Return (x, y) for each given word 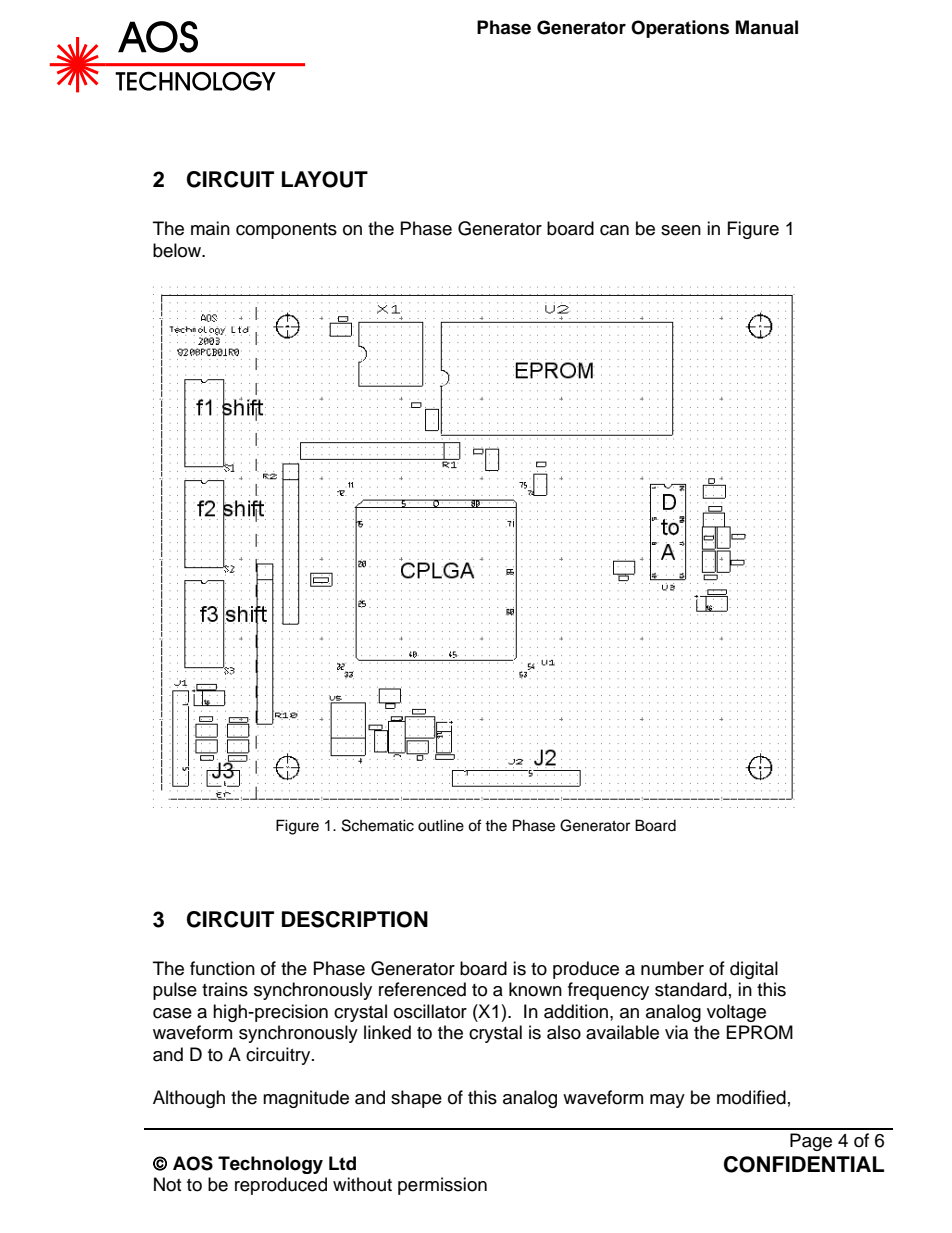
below (178, 250)
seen (681, 230)
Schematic (378, 825)
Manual (767, 27)
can (614, 230)
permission (442, 1186)
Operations (680, 29)
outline (441, 825)
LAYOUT (325, 179)
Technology (270, 1165)
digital (754, 970)
